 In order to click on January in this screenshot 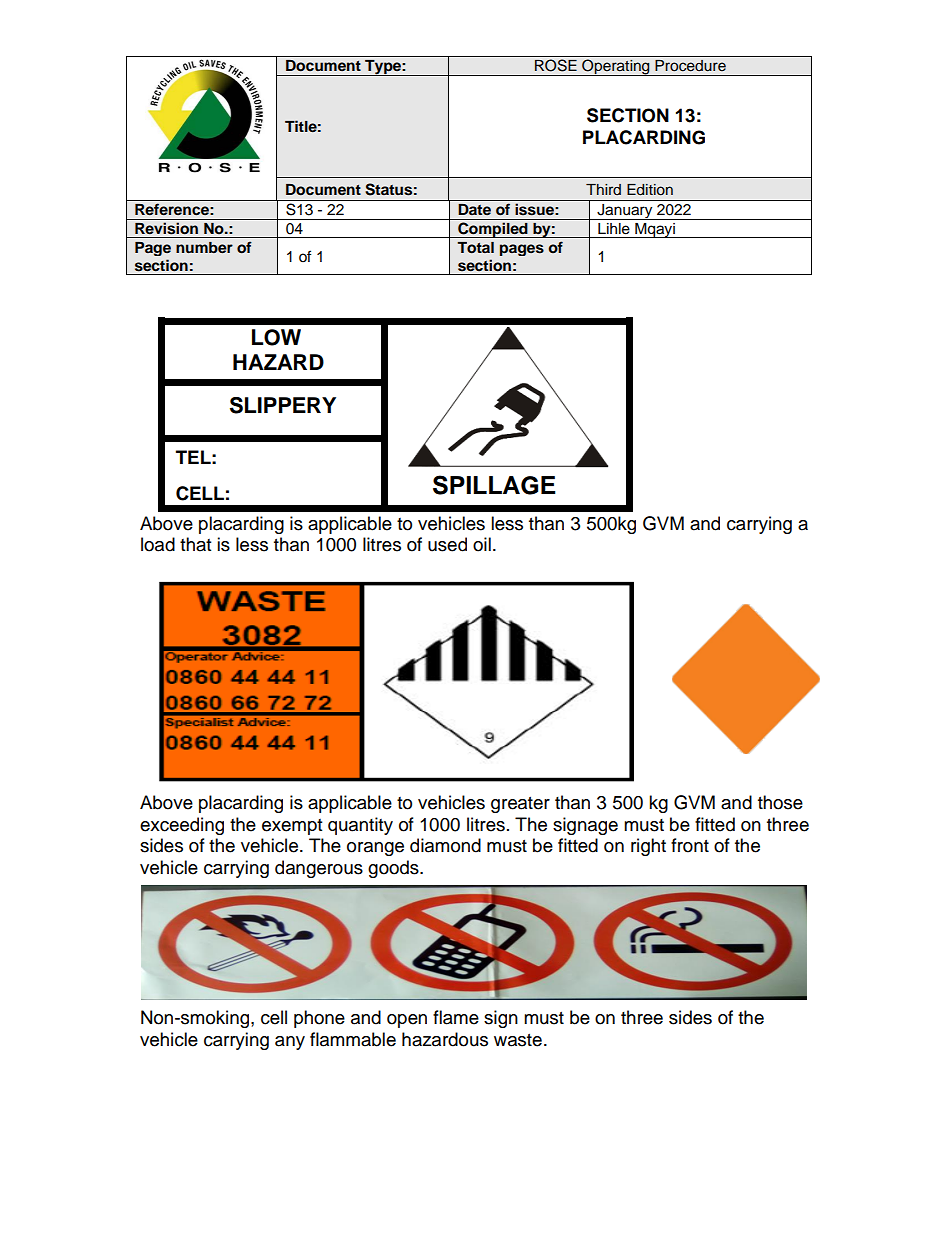, I will do `click(625, 212)`.
